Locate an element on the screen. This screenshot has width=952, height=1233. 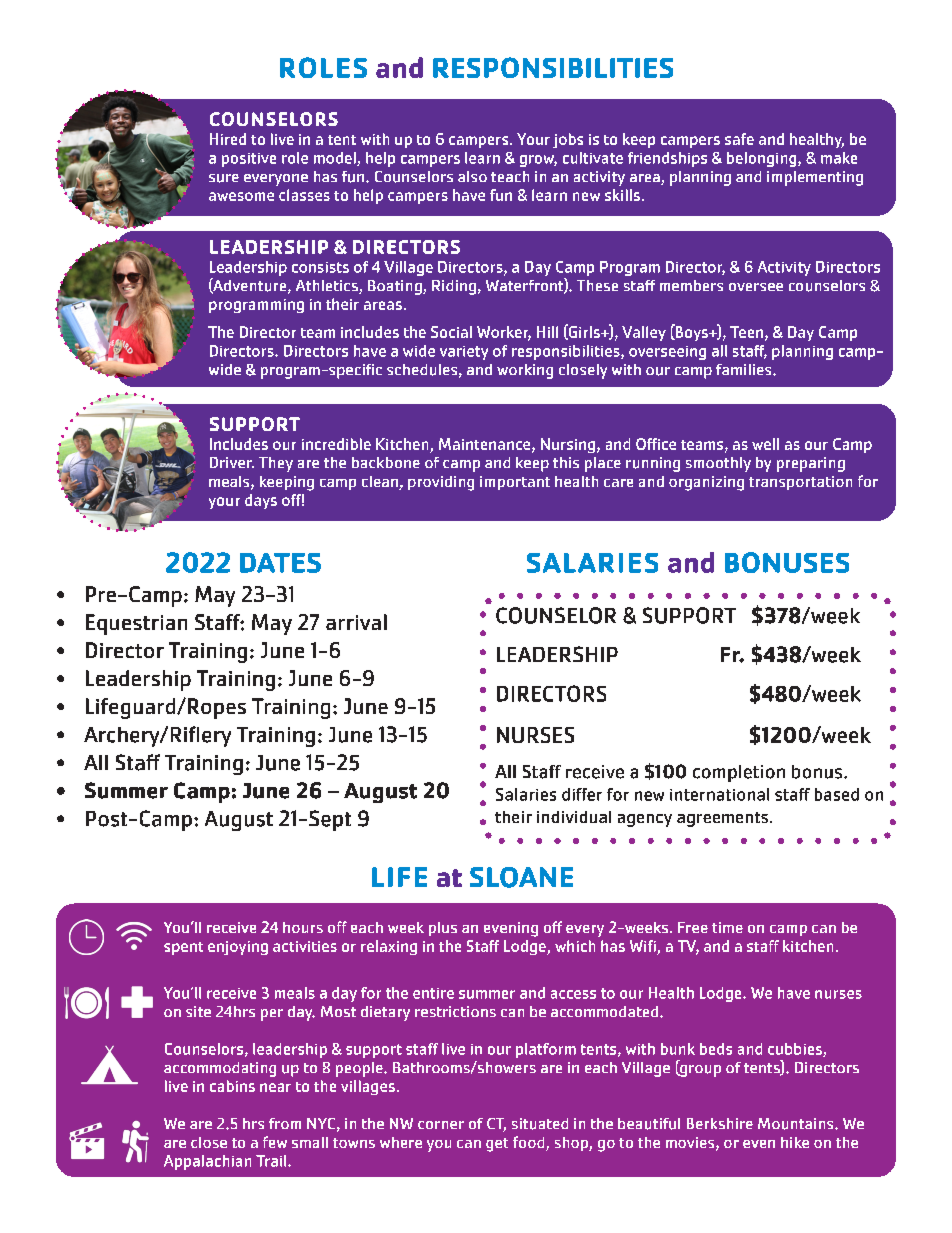
time is located at coordinates (727, 927).
